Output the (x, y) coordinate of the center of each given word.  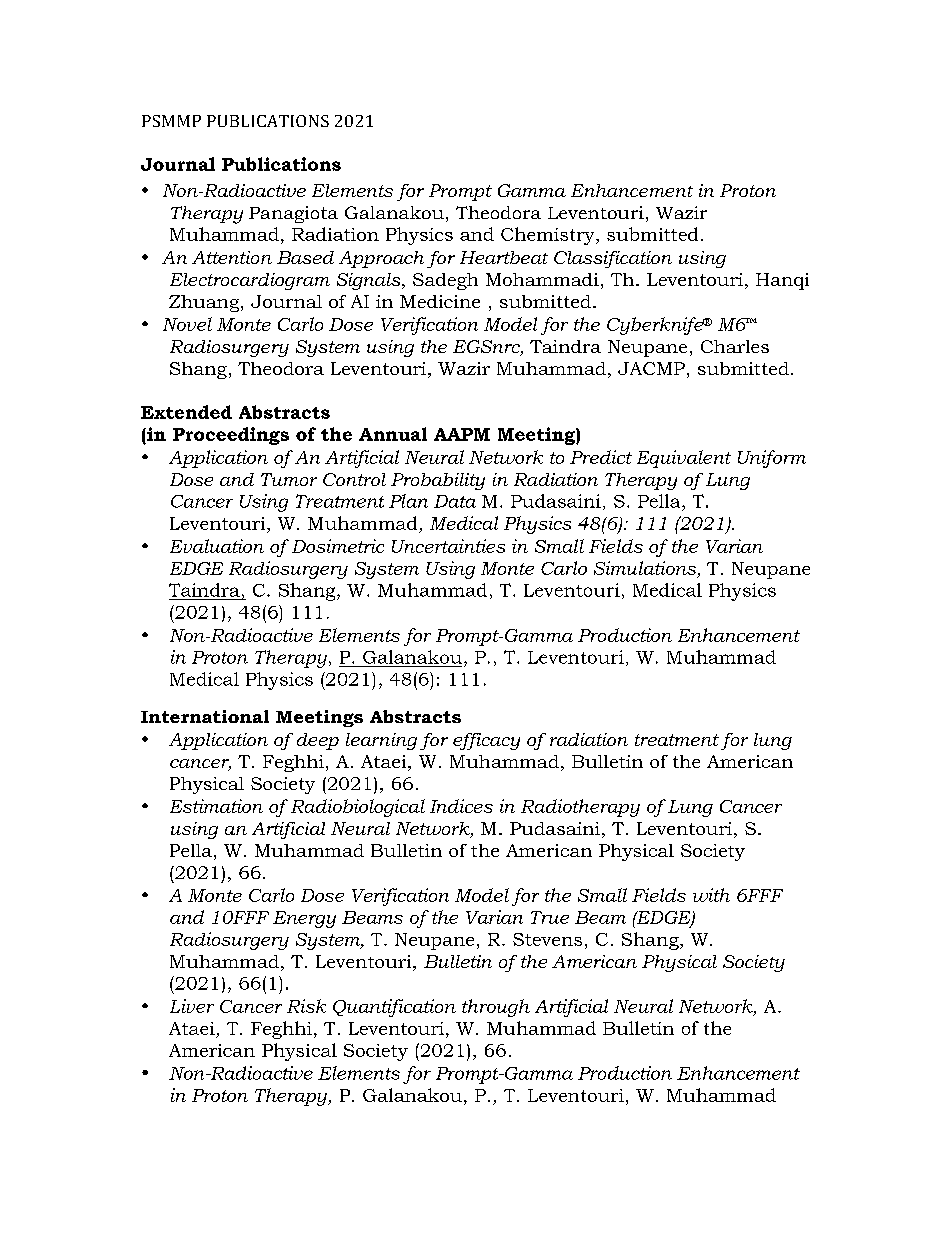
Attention (232, 257)
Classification (613, 259)
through (496, 1008)
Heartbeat (504, 257)
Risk (306, 1006)
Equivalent (684, 459)
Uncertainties (448, 546)
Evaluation (217, 546)
